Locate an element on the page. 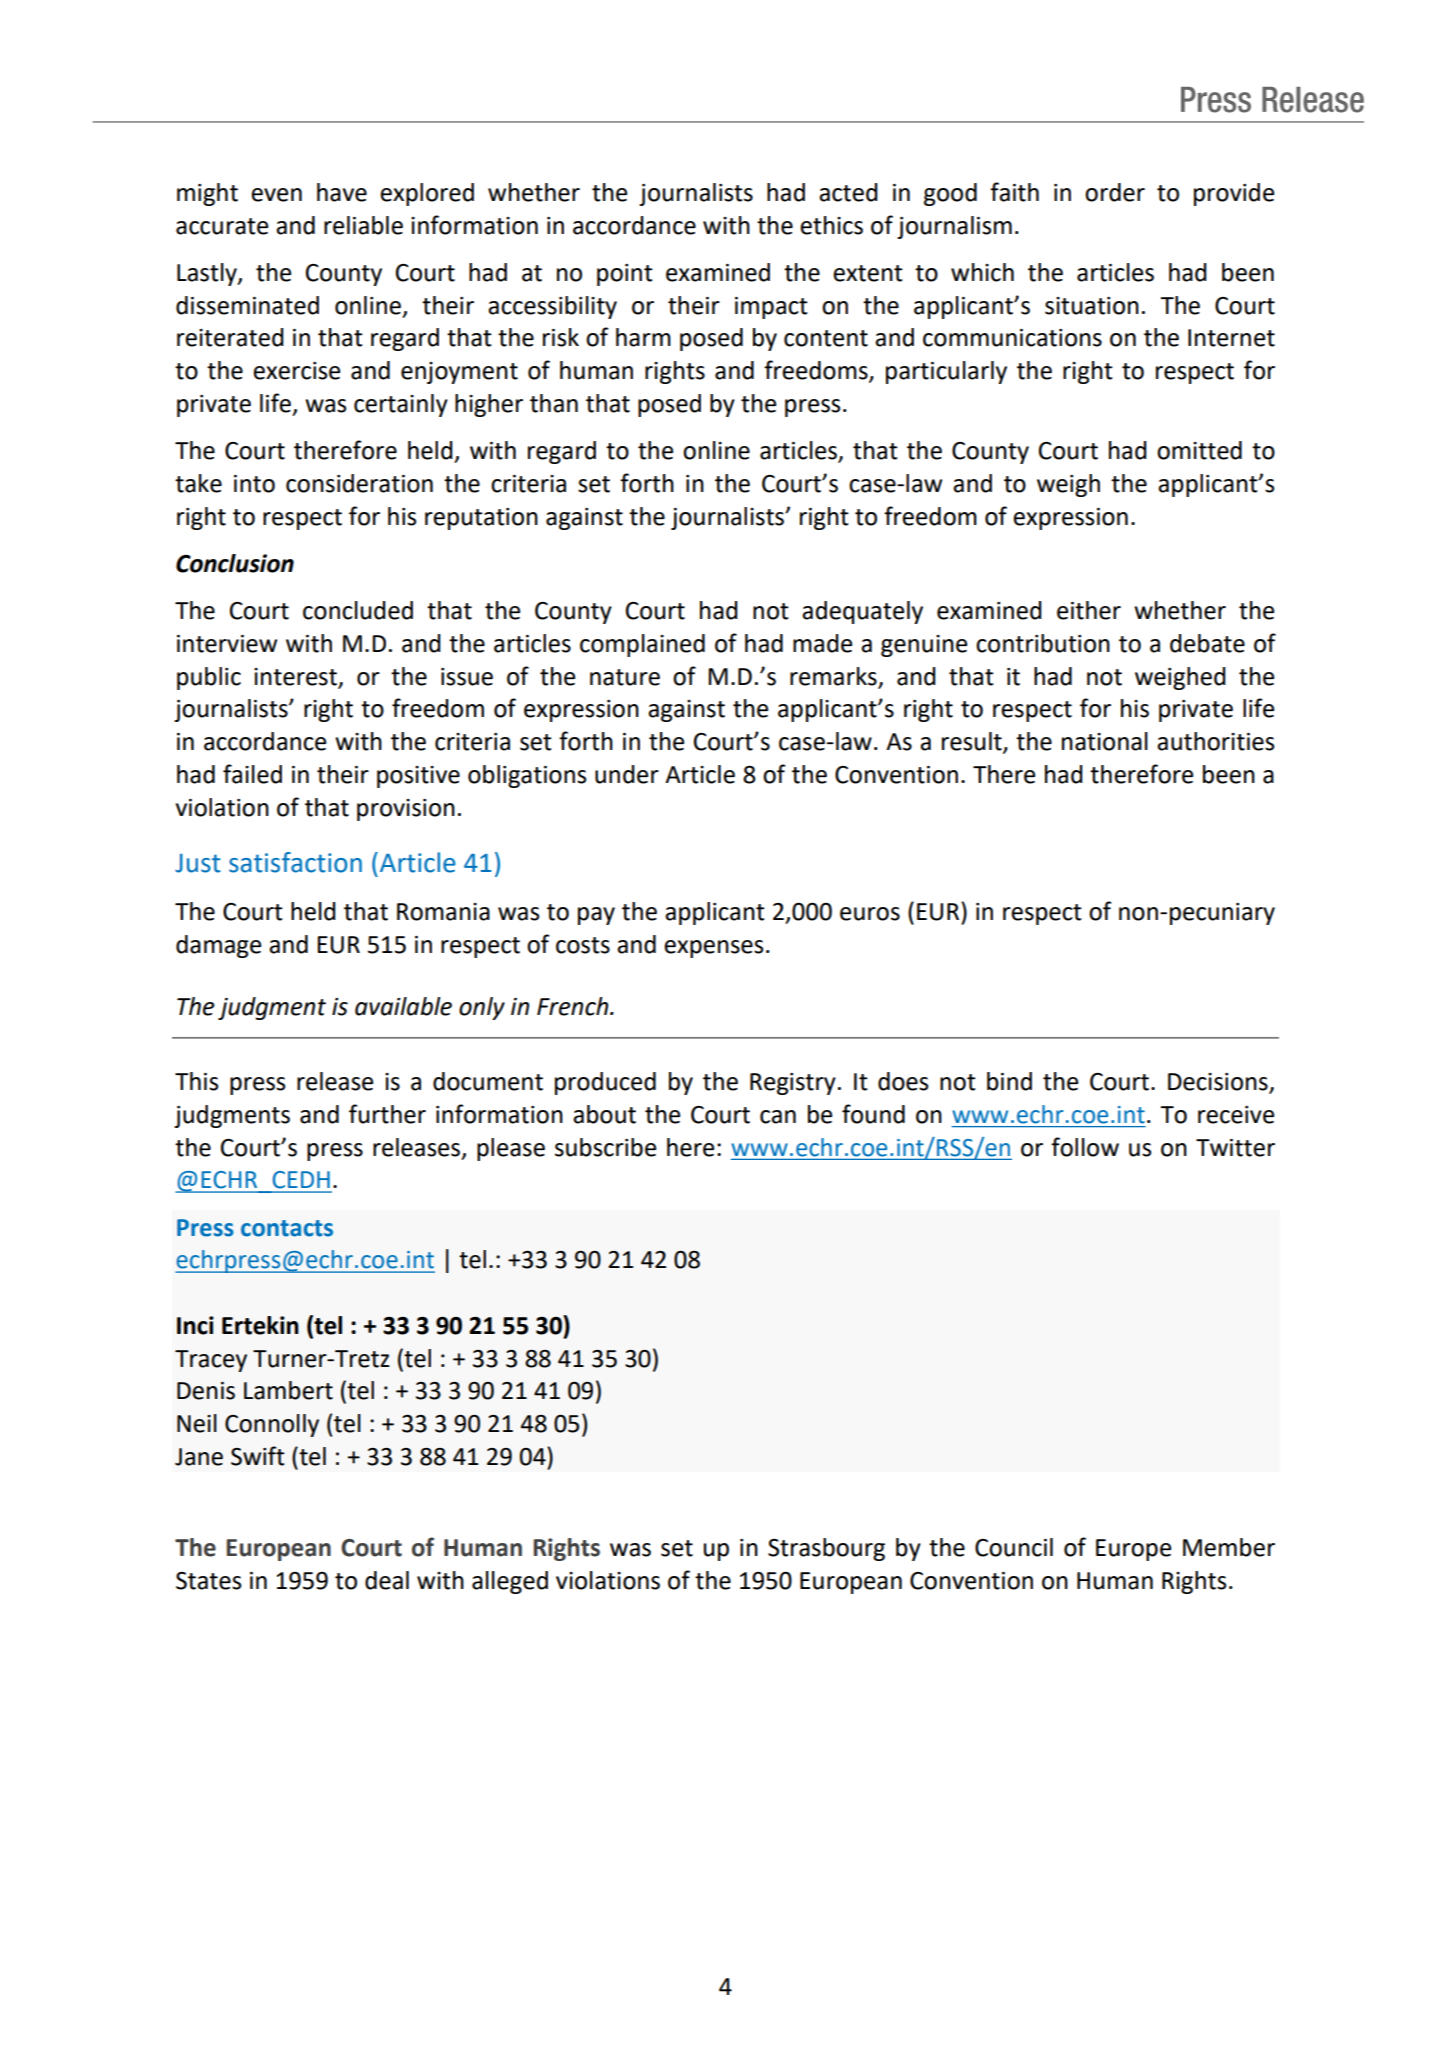 The image size is (1451, 2051). Strasbourg is located at coordinates (826, 1549).
